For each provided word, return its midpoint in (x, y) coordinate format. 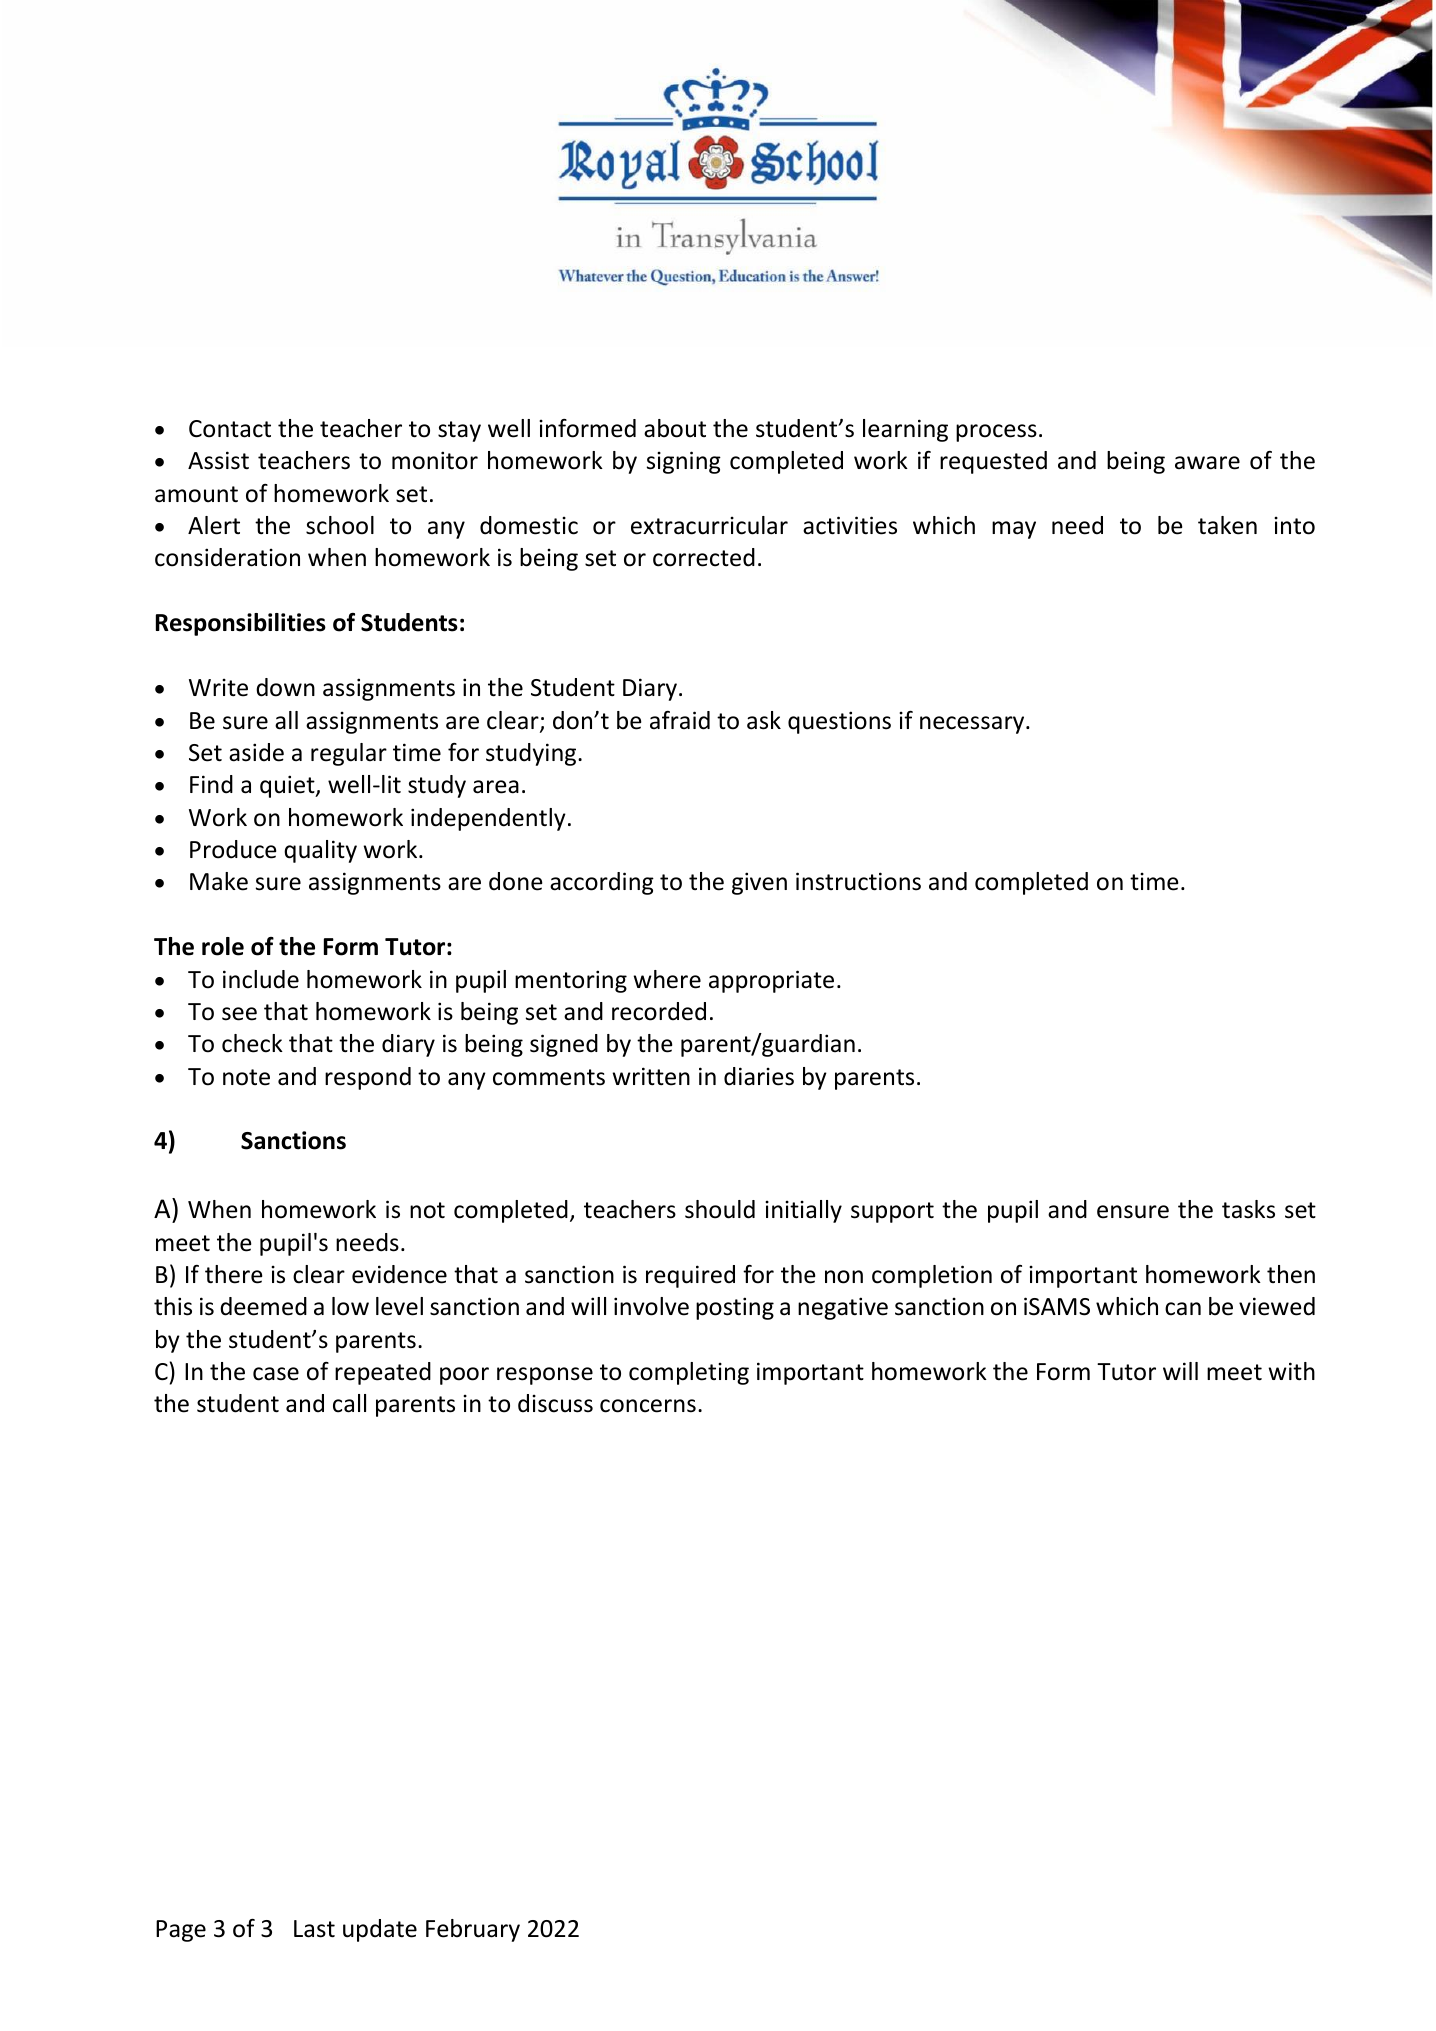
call (349, 1403)
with (1291, 1371)
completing (689, 1373)
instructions (858, 881)
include (261, 979)
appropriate (771, 981)
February (473, 1930)
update (380, 1930)
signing (684, 462)
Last (314, 1929)
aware (1207, 463)
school (340, 525)
